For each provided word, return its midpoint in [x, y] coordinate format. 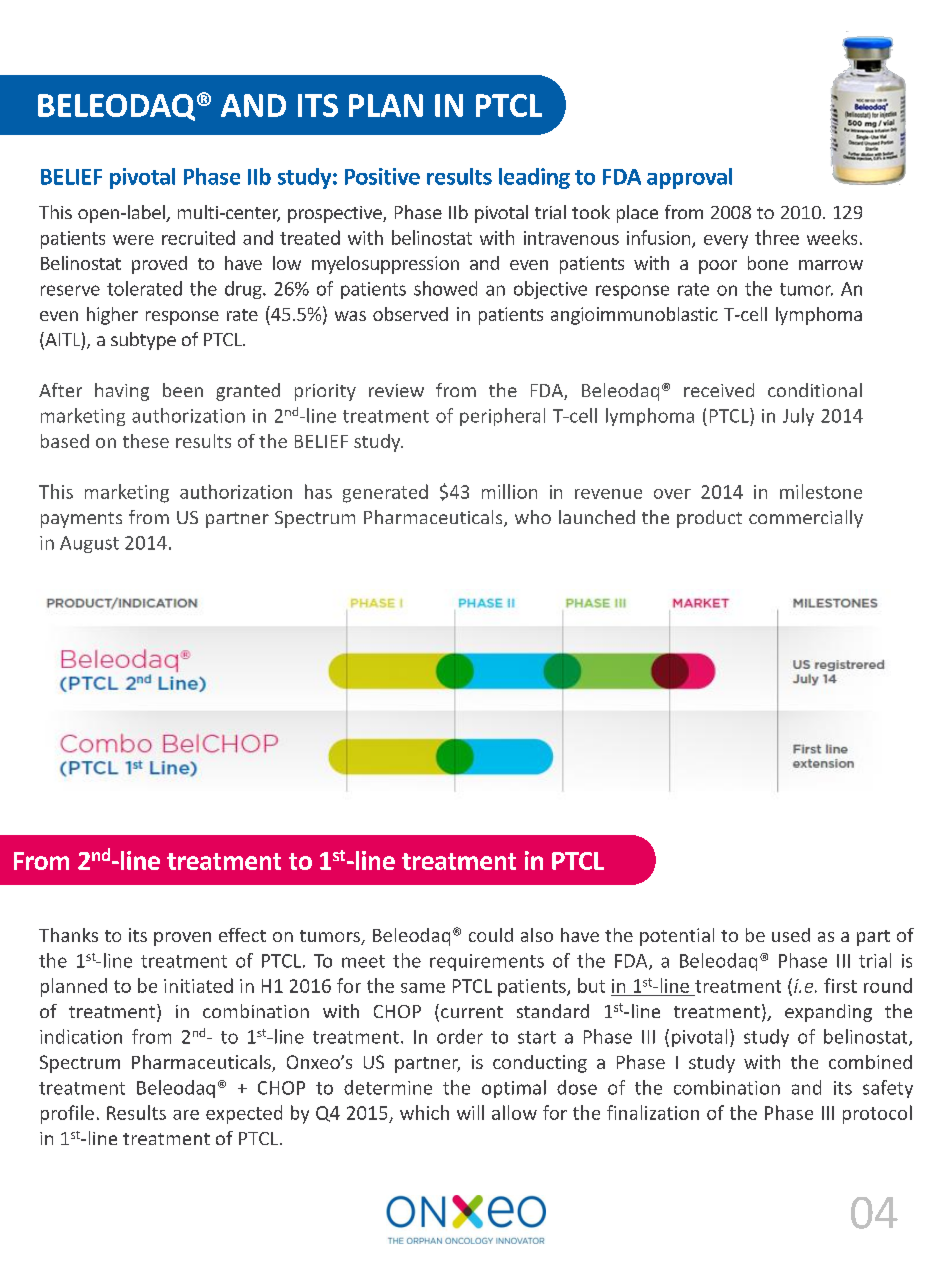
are [186, 1115]
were [133, 240]
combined [870, 1062]
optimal [514, 1089]
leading [534, 178]
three [777, 237]
